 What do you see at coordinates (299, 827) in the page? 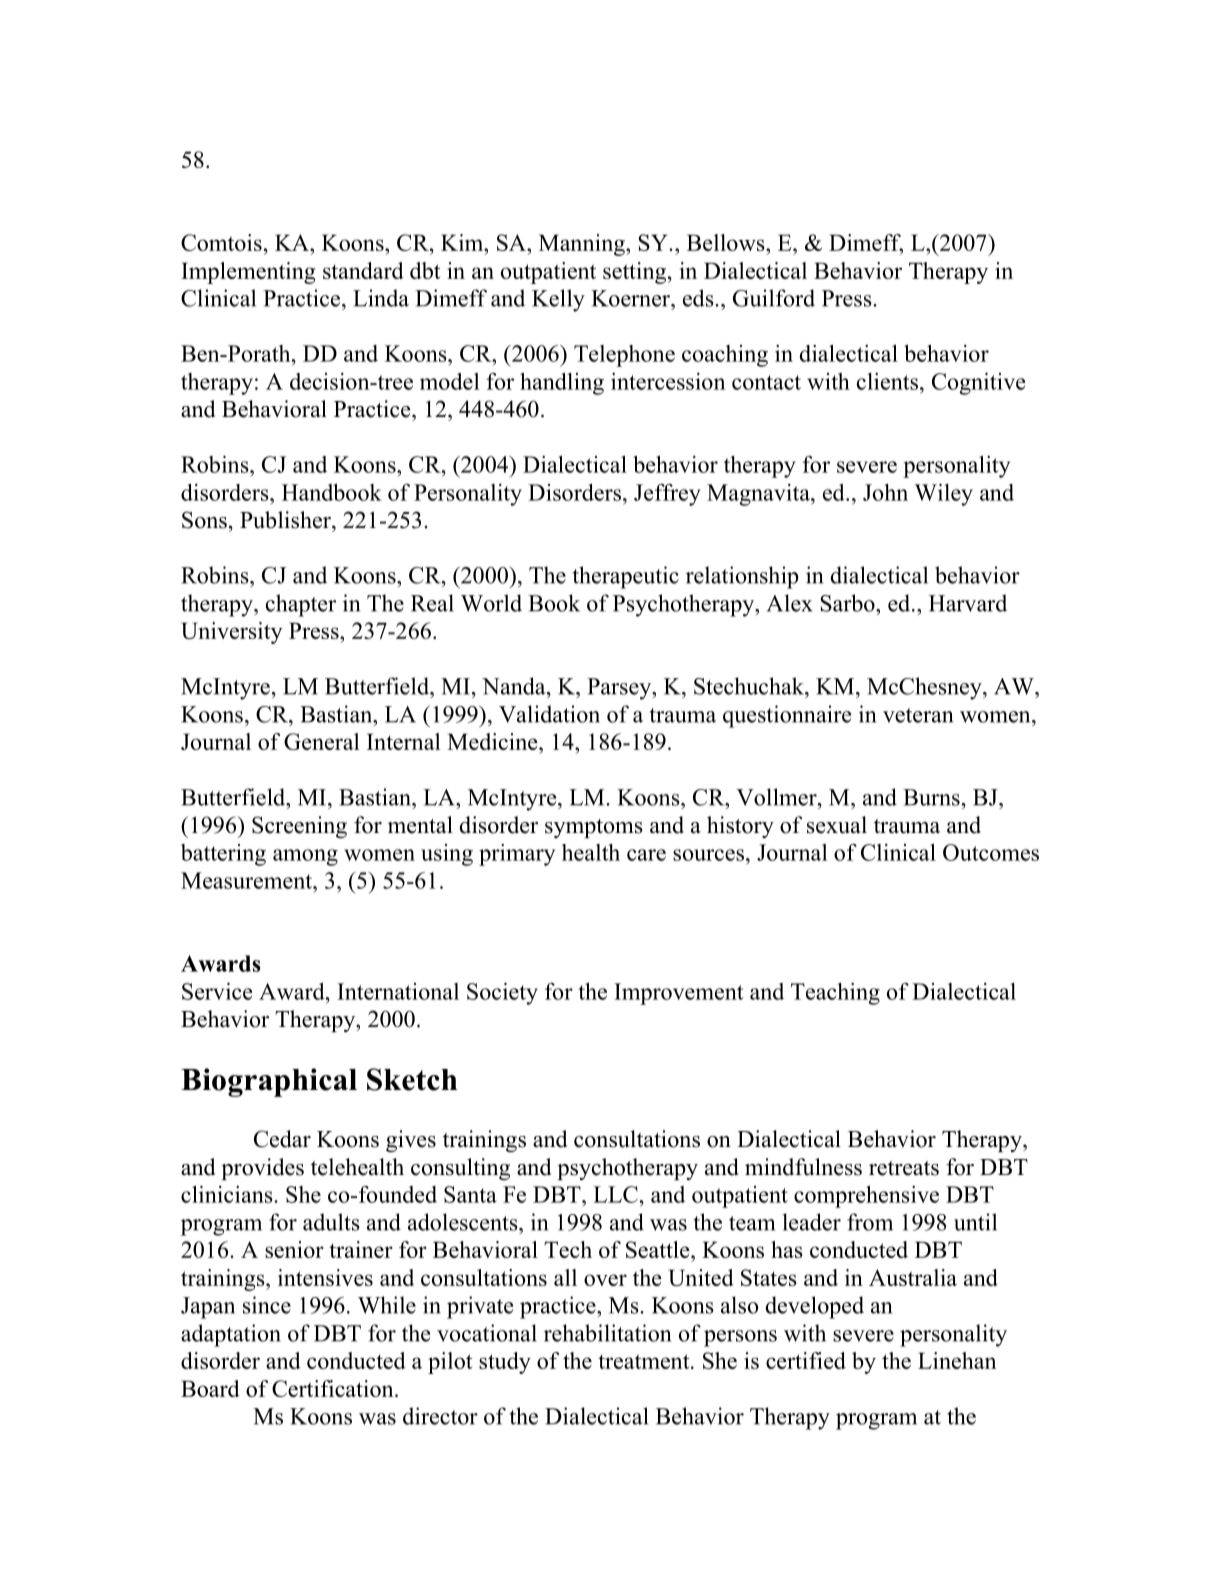
I see `Screening` at bounding box center [299, 827].
